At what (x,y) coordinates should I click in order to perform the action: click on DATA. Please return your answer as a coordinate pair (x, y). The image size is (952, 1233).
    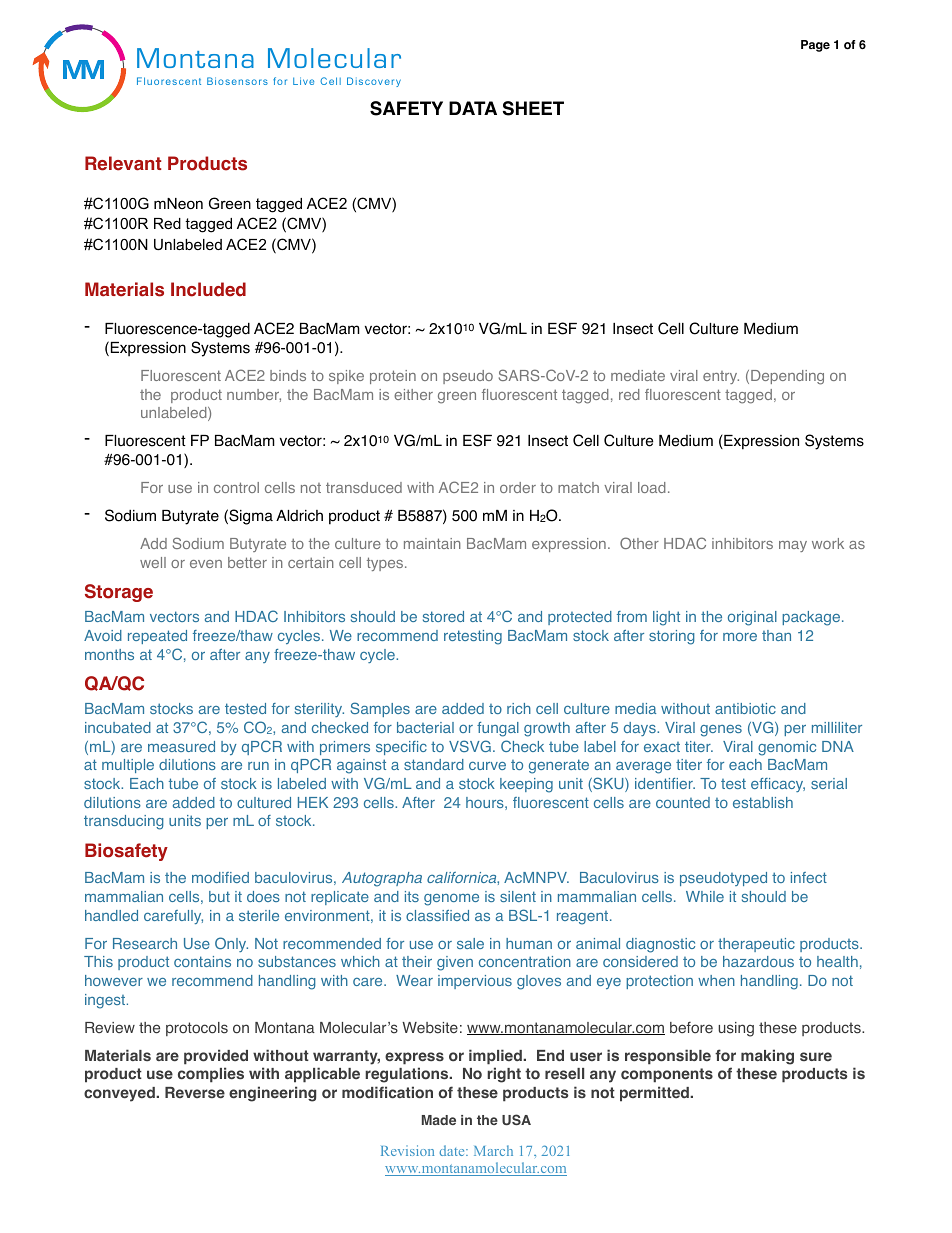
    Looking at the image, I should click on (473, 108).
